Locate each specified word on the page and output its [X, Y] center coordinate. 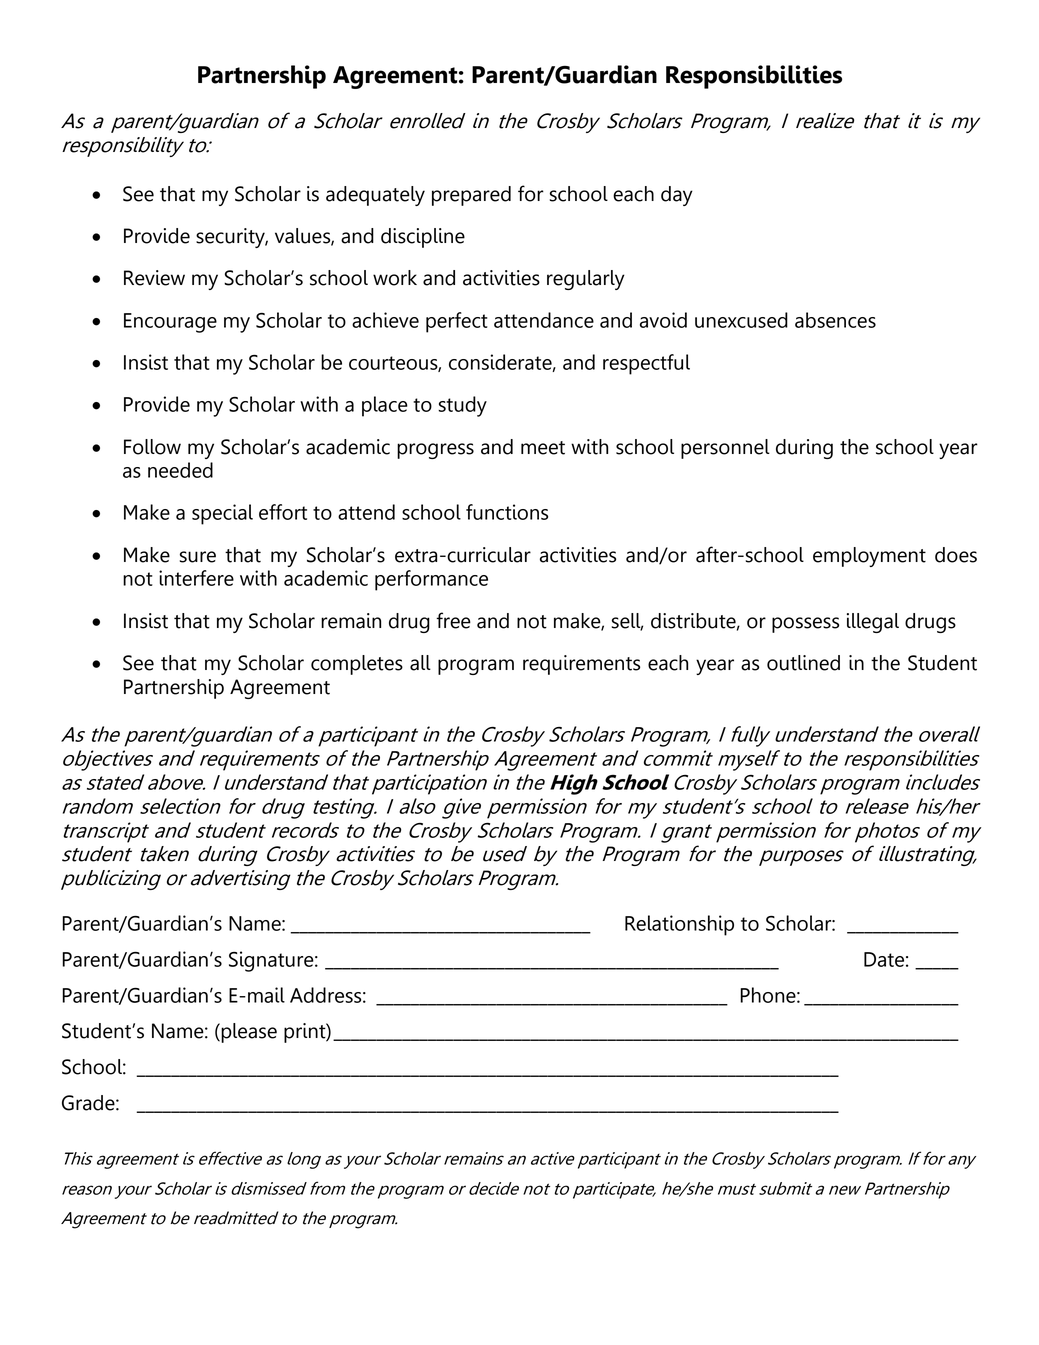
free [453, 620]
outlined [803, 663]
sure [198, 557]
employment [869, 557]
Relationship [679, 925]
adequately [375, 196]
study [462, 406]
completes [357, 665]
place [385, 406]
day [677, 196]
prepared [471, 196]
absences [835, 320]
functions [507, 512]
